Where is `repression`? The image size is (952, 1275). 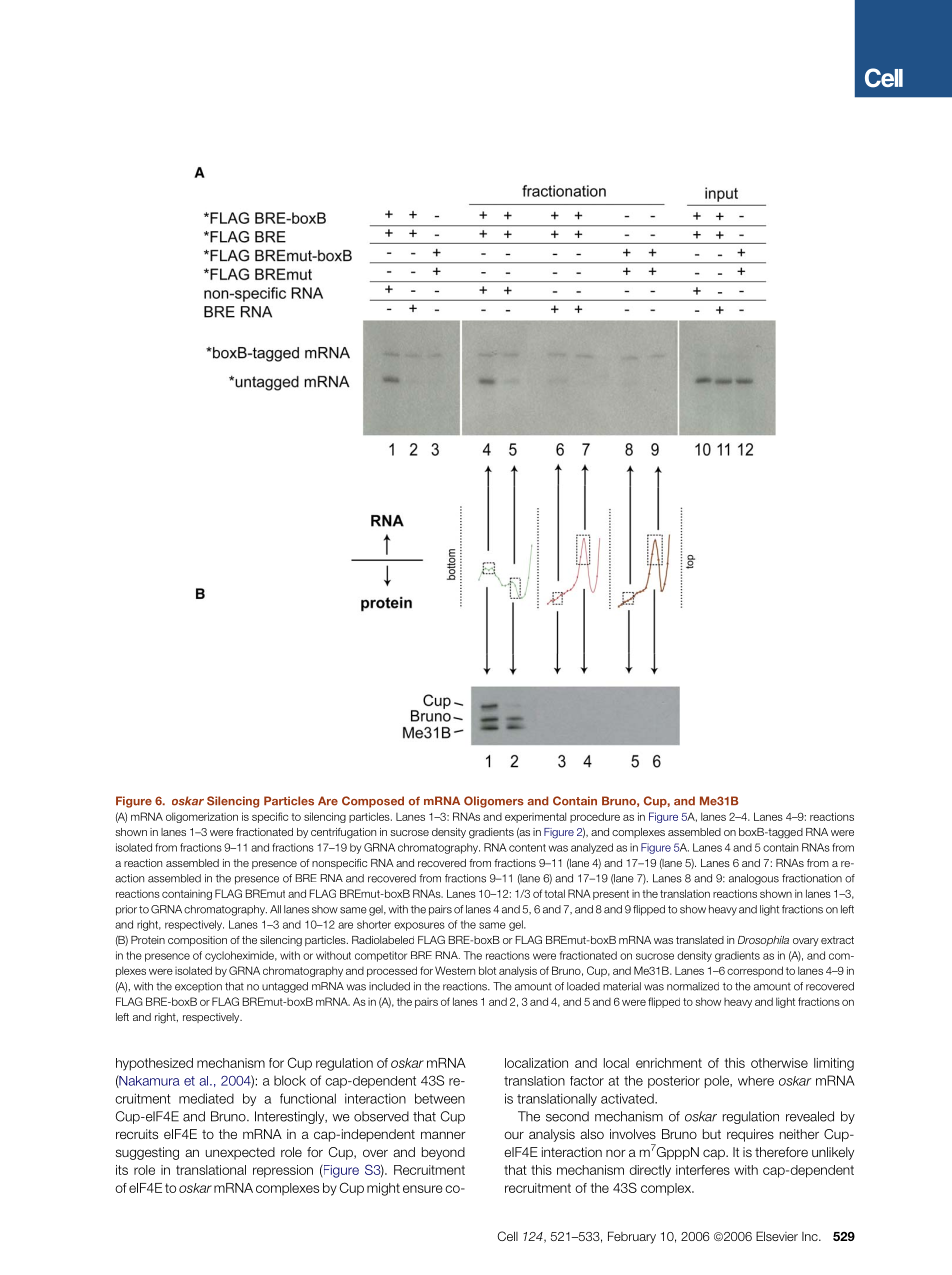 repression is located at coordinates (283, 1171).
